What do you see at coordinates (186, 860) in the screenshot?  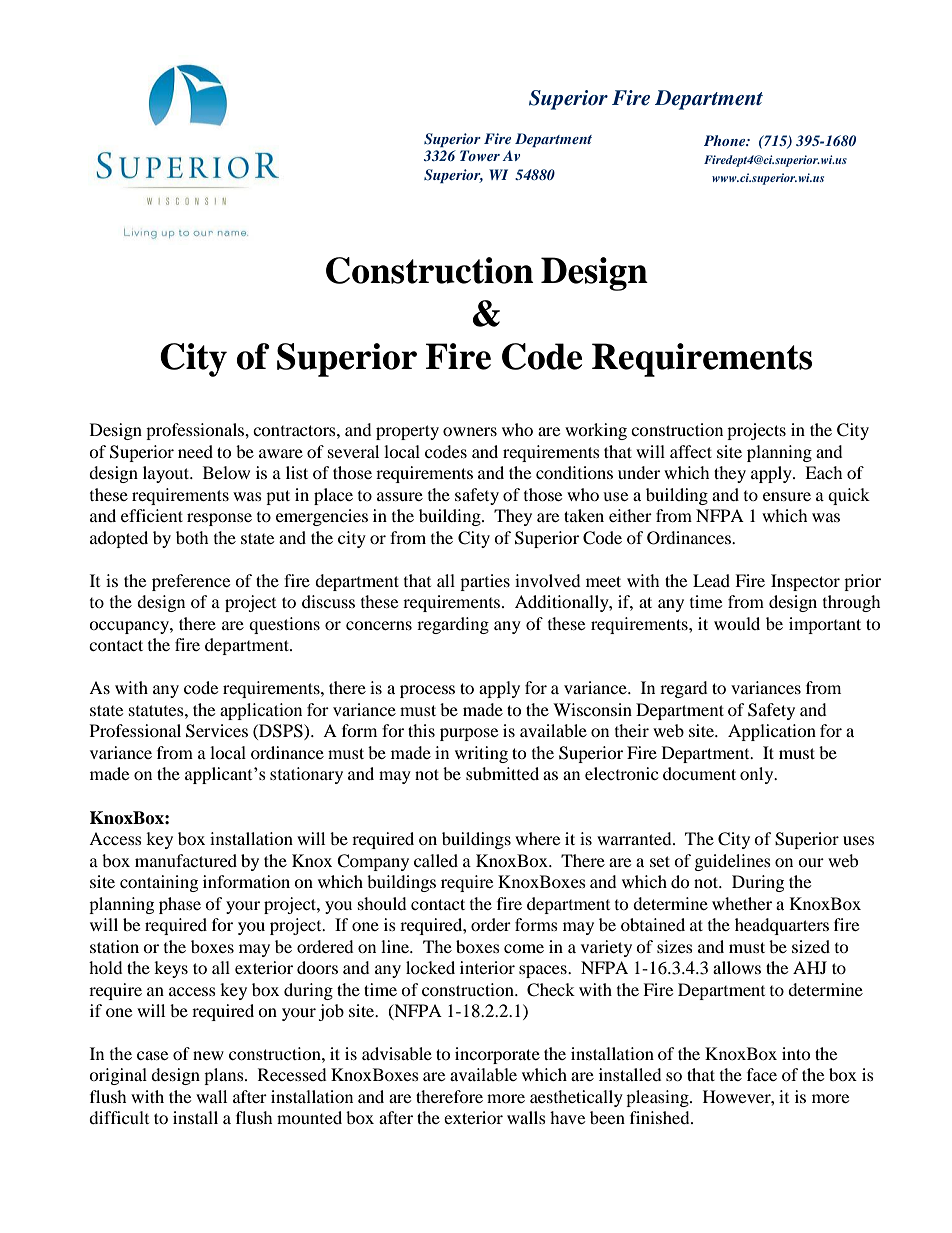 I see `manufactured` at bounding box center [186, 860].
